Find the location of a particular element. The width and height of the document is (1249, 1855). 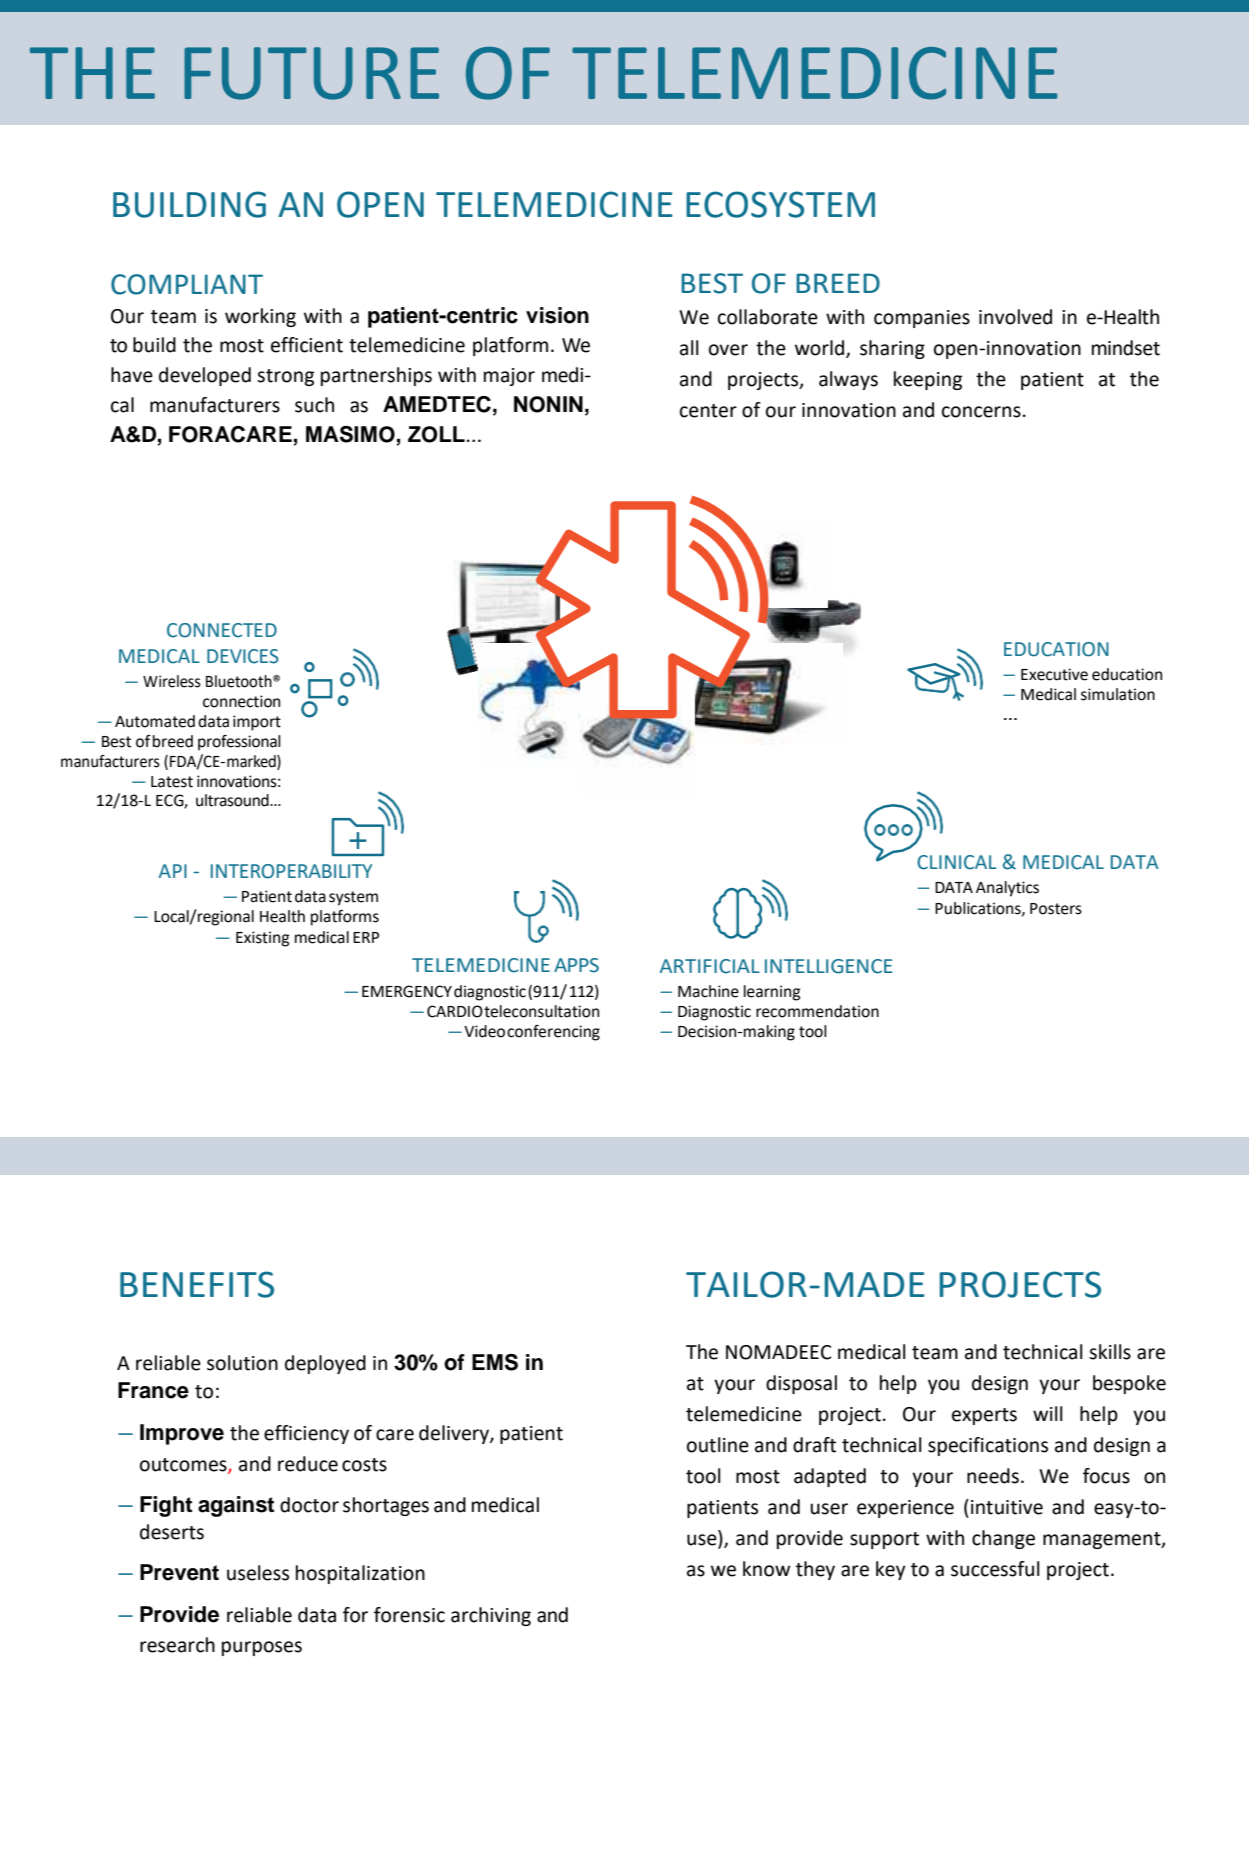

BENEFITS is located at coordinates (197, 1284).
